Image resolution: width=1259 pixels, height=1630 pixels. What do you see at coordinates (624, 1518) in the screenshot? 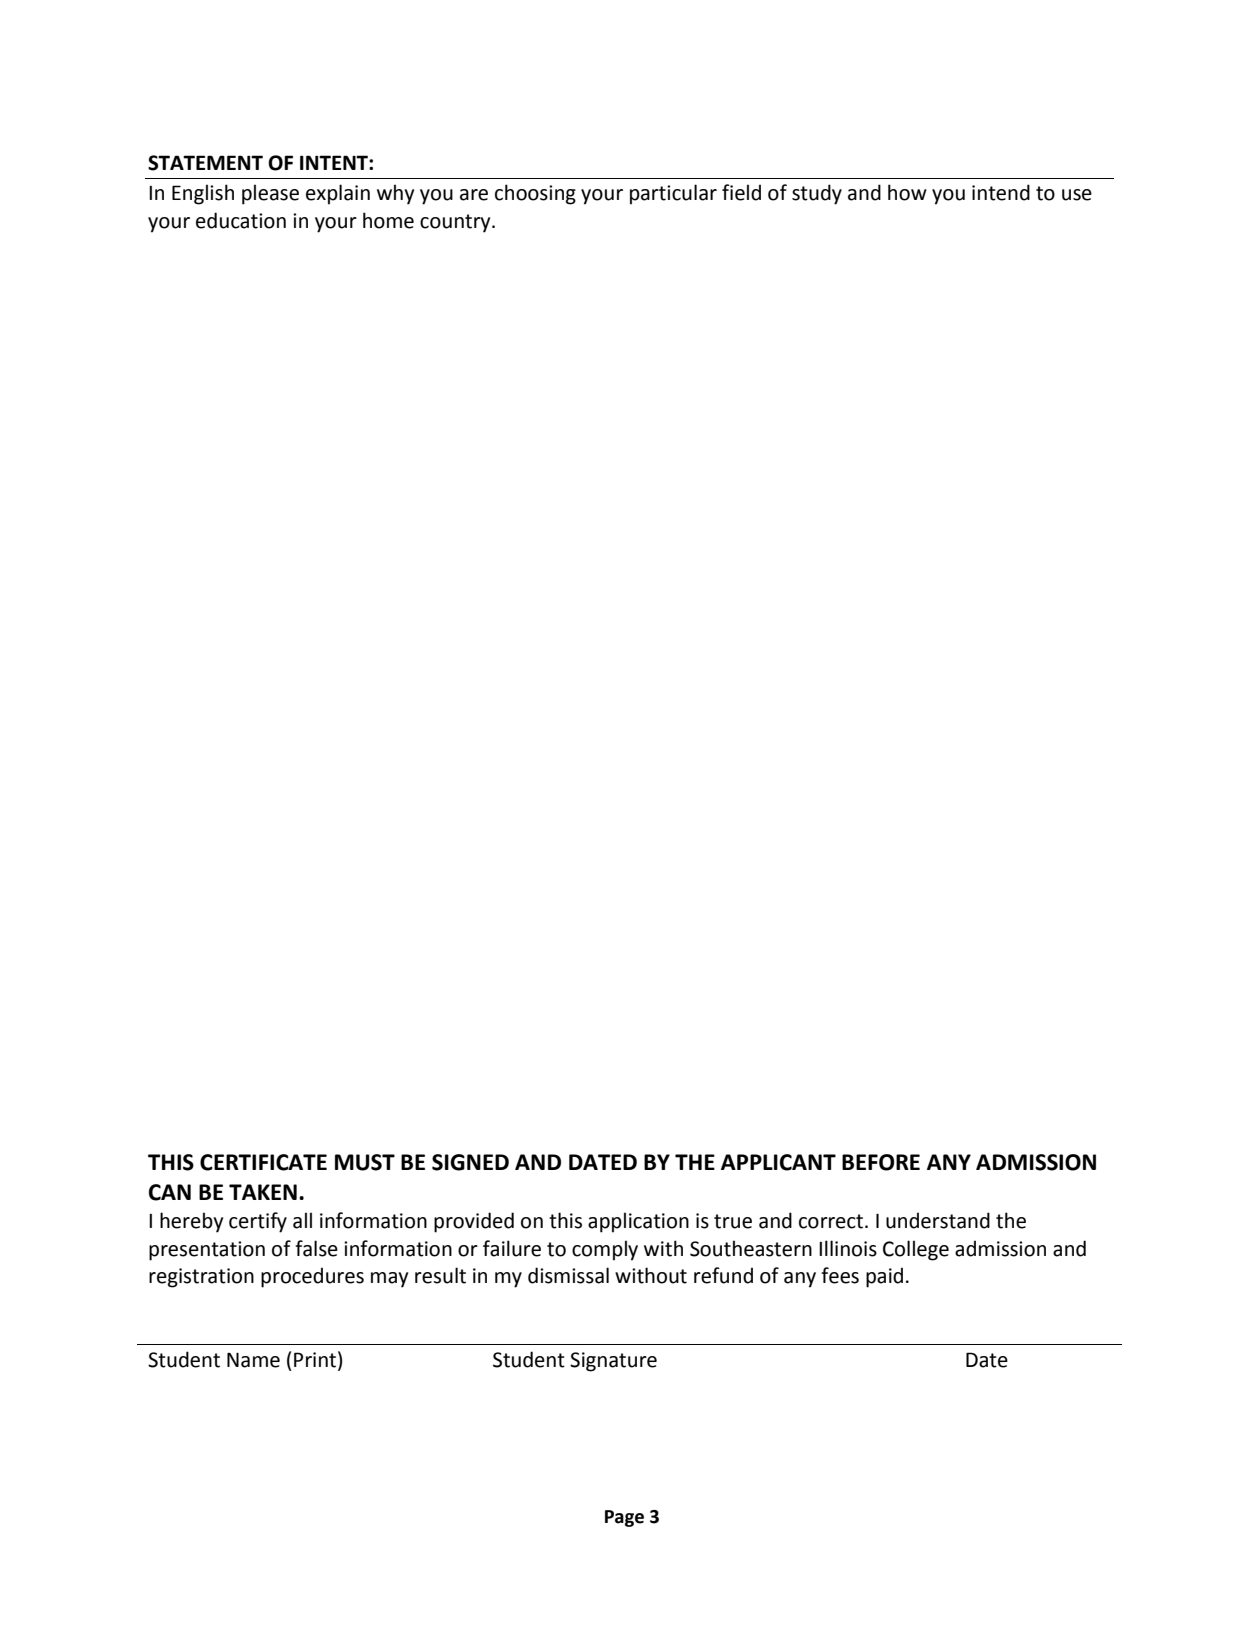
I see `Page` at bounding box center [624, 1518].
